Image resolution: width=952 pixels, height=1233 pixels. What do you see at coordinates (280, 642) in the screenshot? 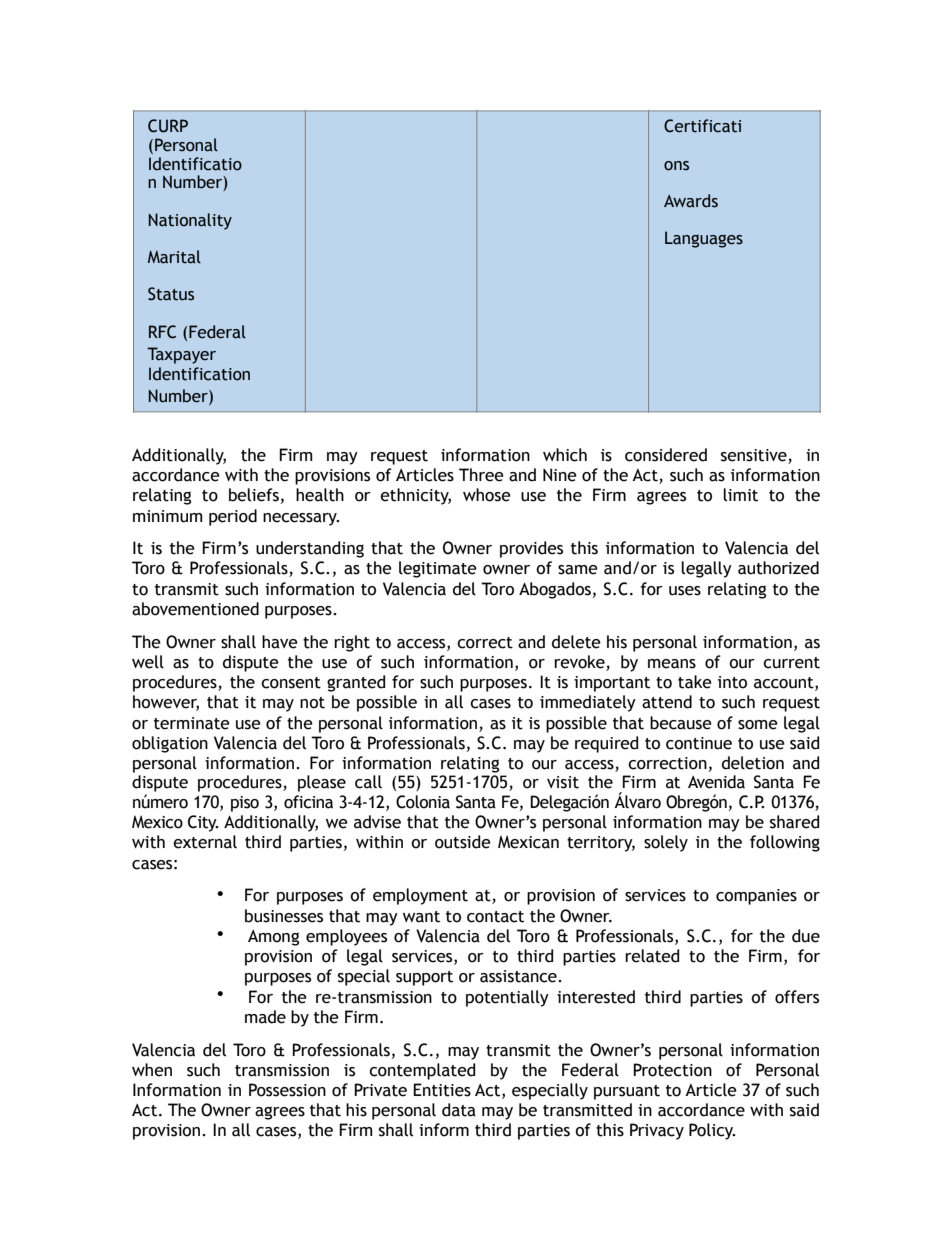
I see `have` at bounding box center [280, 642].
